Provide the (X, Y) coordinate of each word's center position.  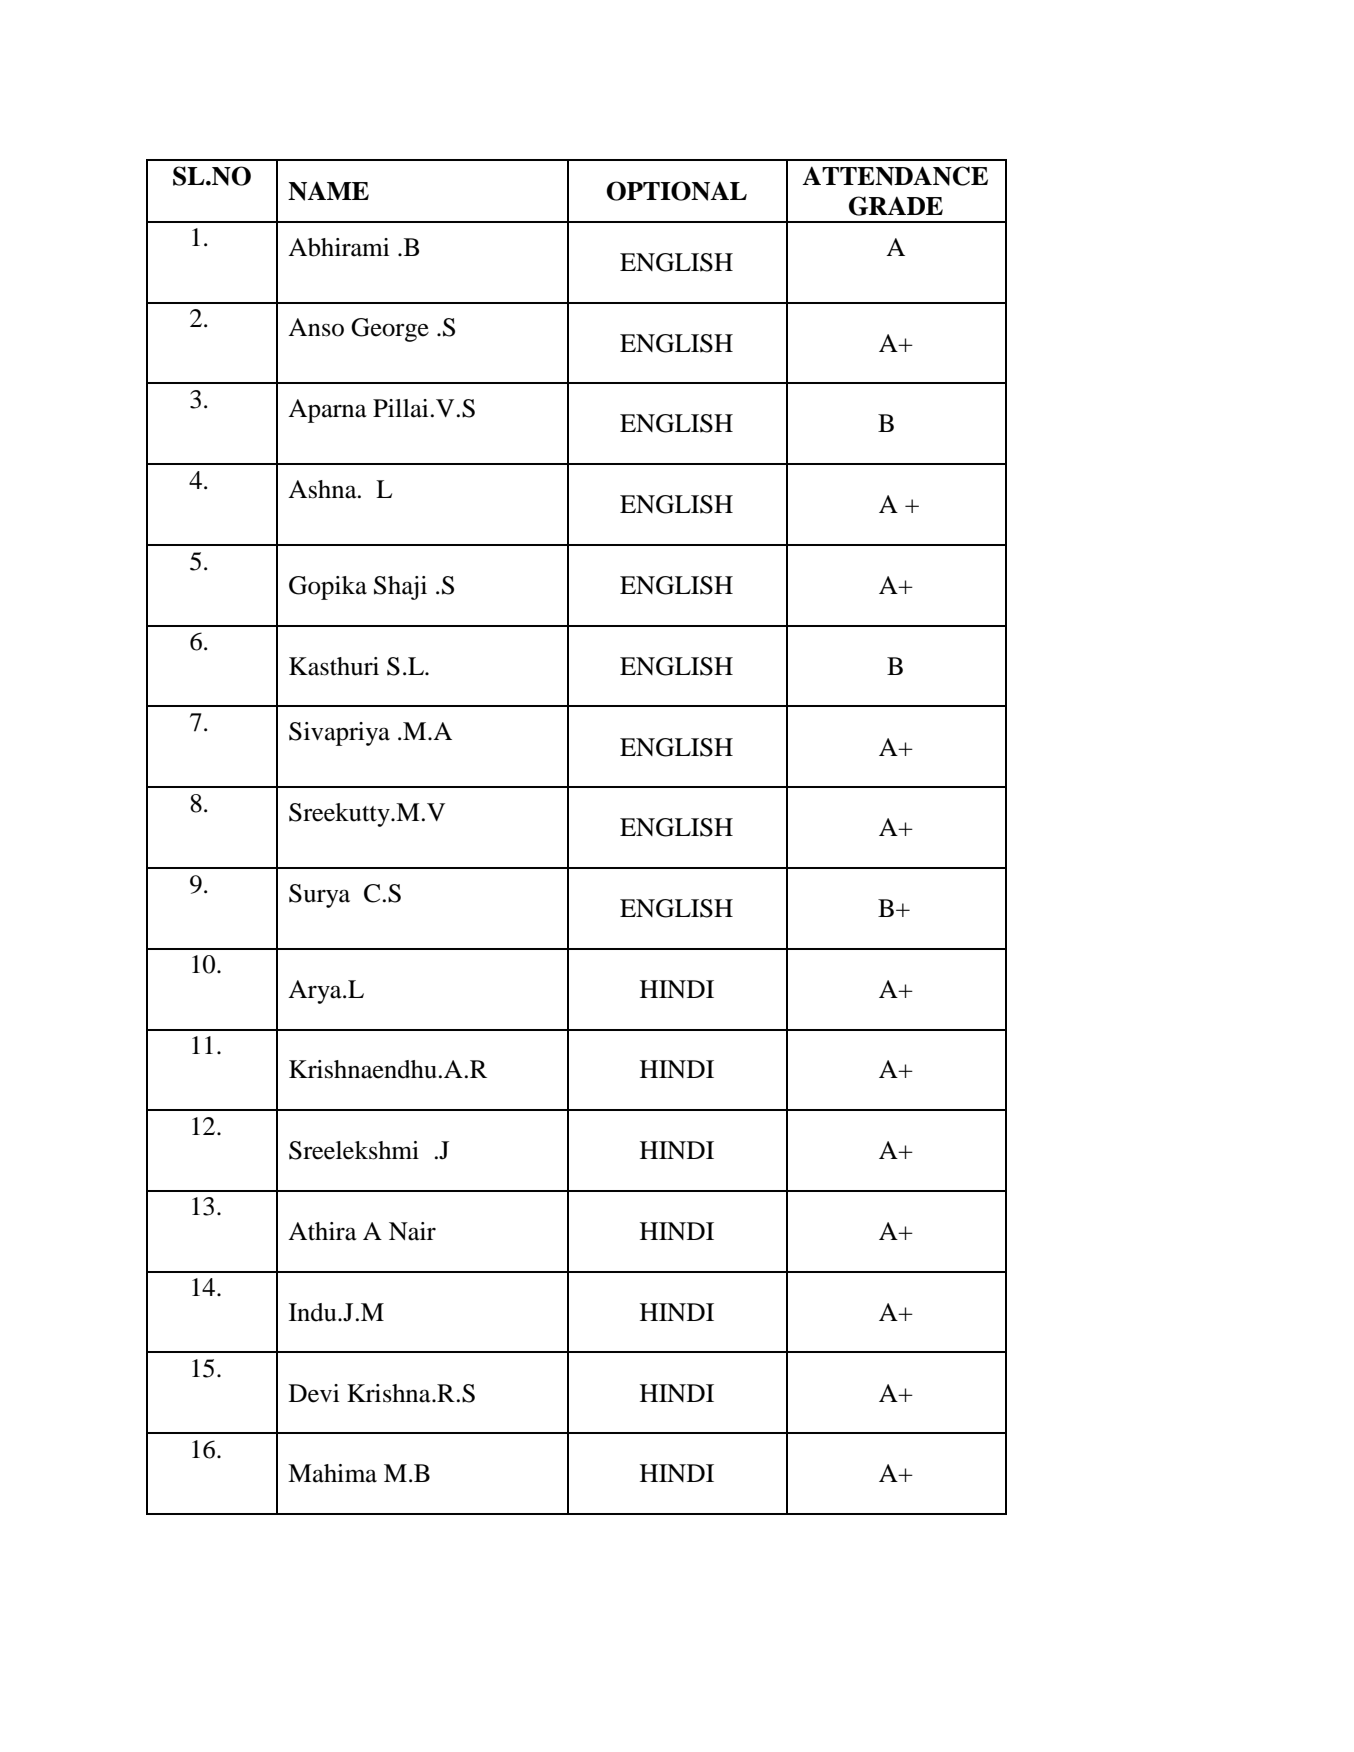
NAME (328, 191)
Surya (319, 896)
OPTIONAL (677, 191)
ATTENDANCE (895, 176)
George (390, 330)
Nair (412, 1231)
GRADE (896, 206)
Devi (314, 1393)
